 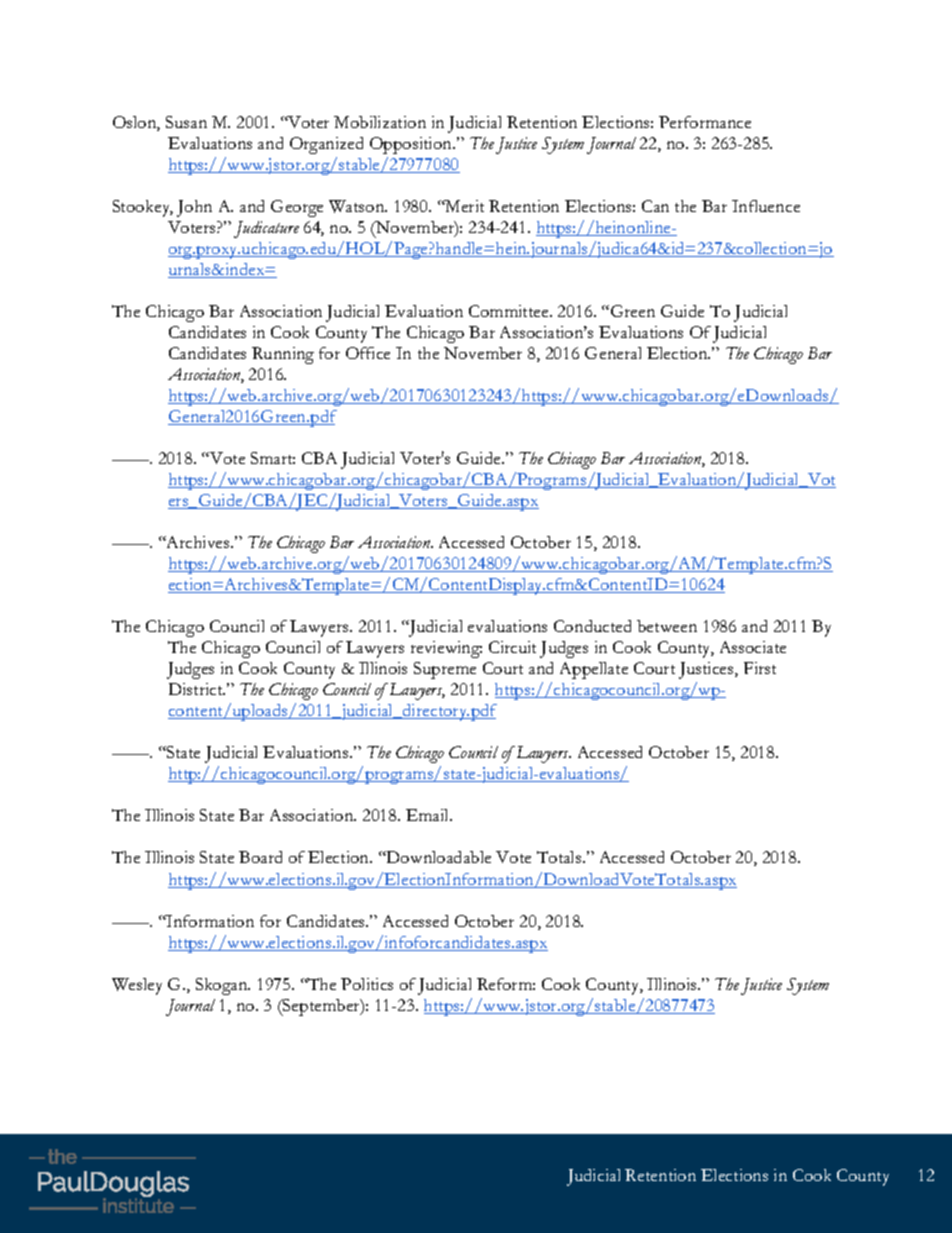 What do you see at coordinates (512, 647) in the page?
I see `Circuit` at bounding box center [512, 647].
